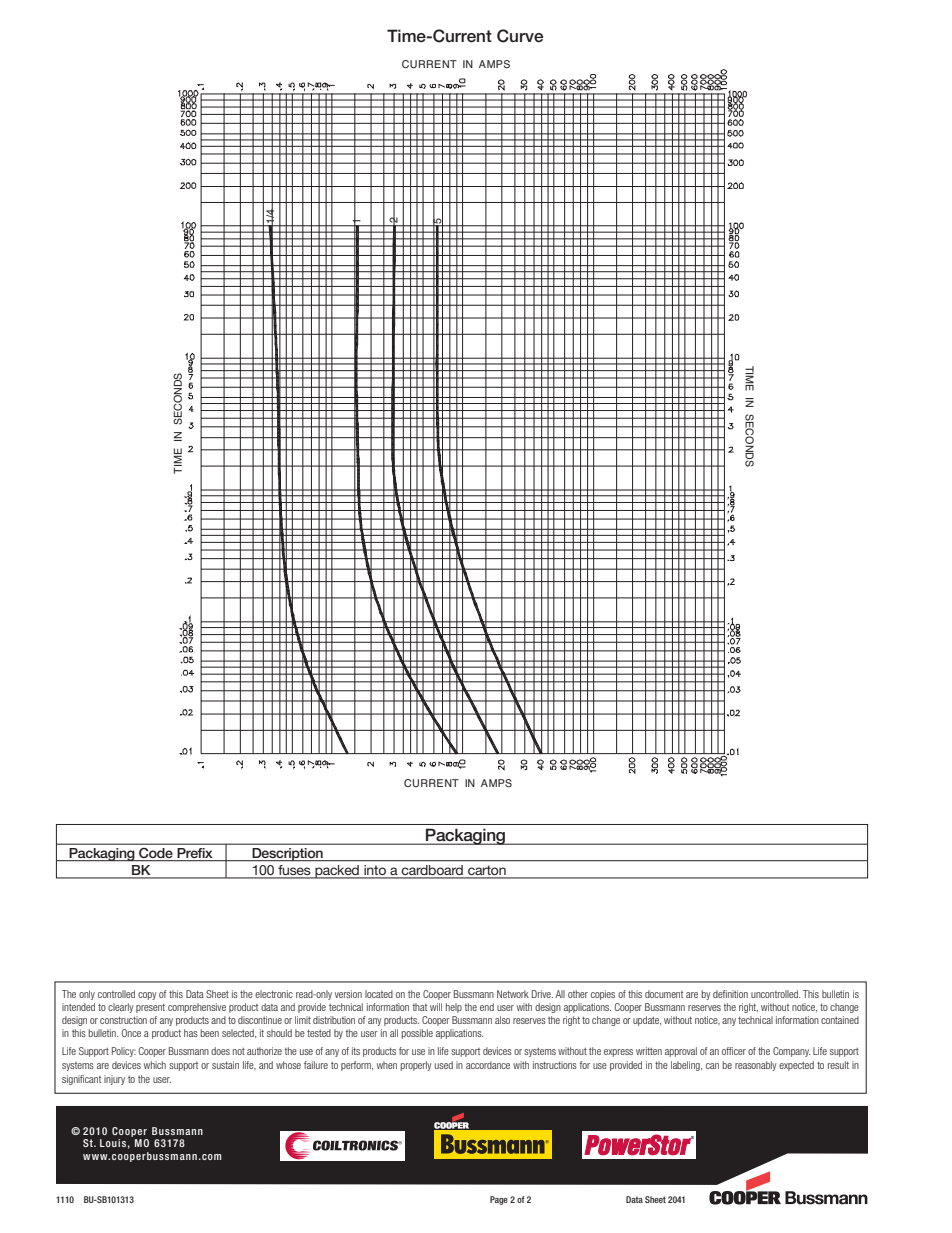 Image resolution: width=952 pixels, height=1233 pixels. What do you see at coordinates (337, 872) in the screenshot?
I see `packed` at bounding box center [337, 872].
